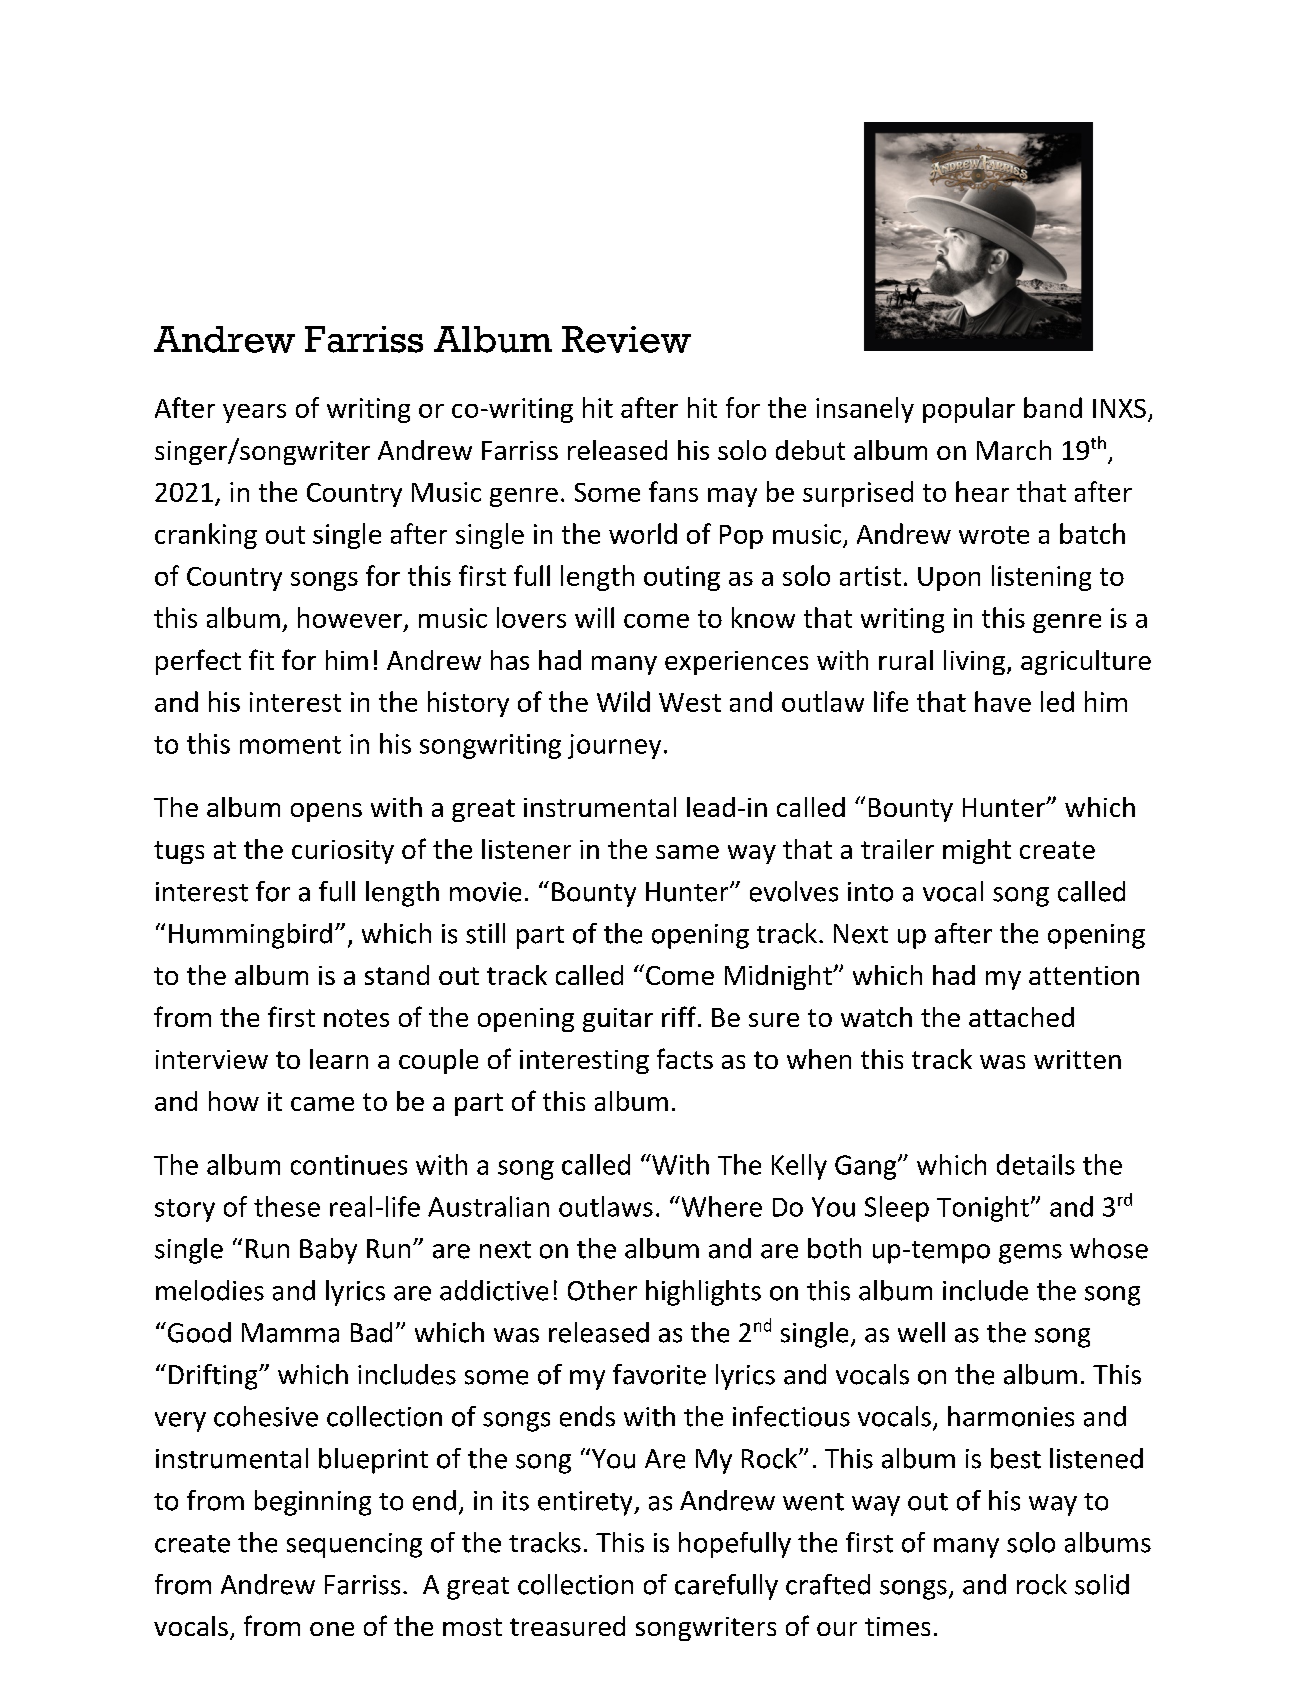  What do you see at coordinates (969, 410) in the page?
I see `popular` at bounding box center [969, 410].
